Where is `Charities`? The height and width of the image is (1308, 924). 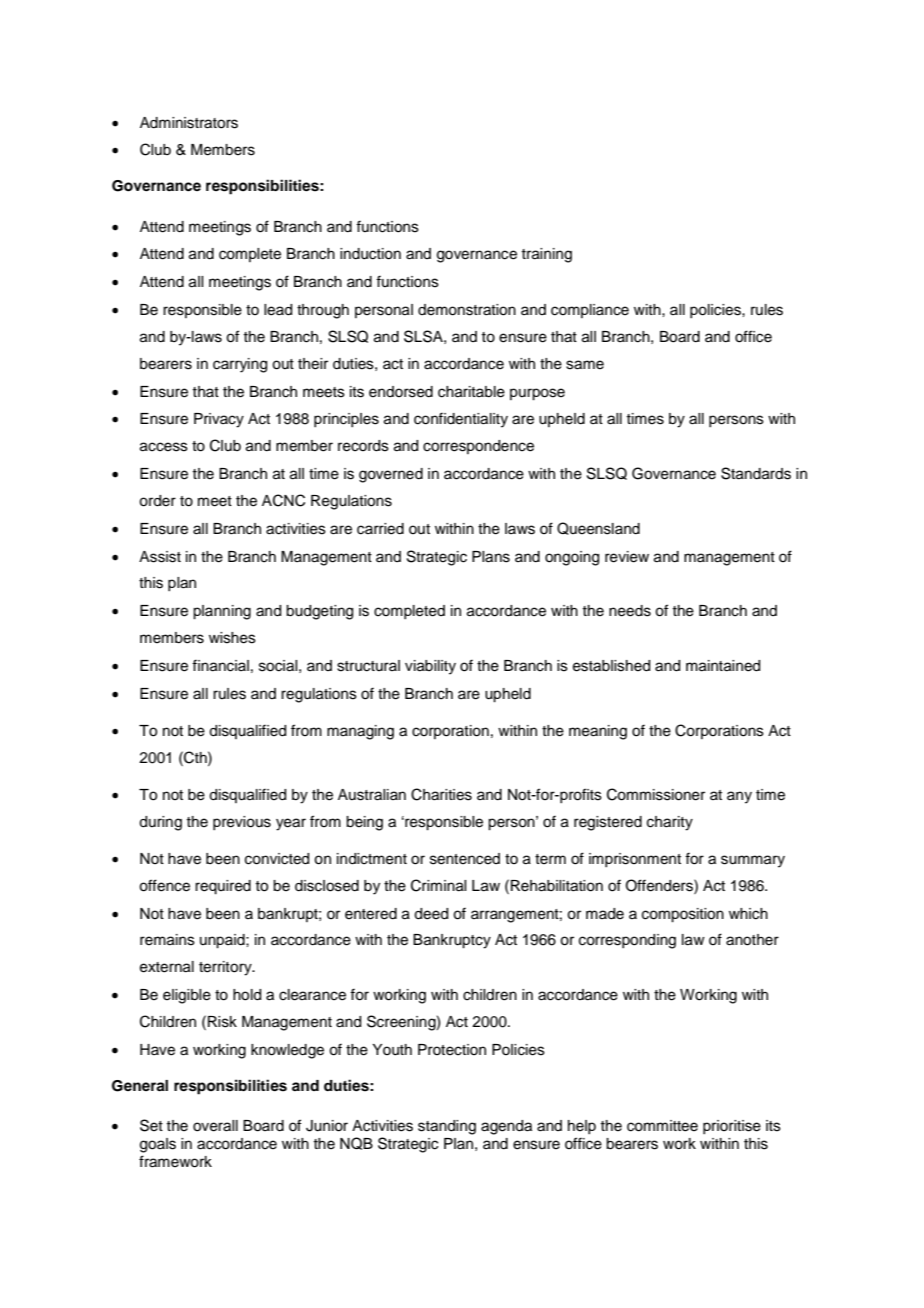
Charities is located at coordinates (441, 794).
